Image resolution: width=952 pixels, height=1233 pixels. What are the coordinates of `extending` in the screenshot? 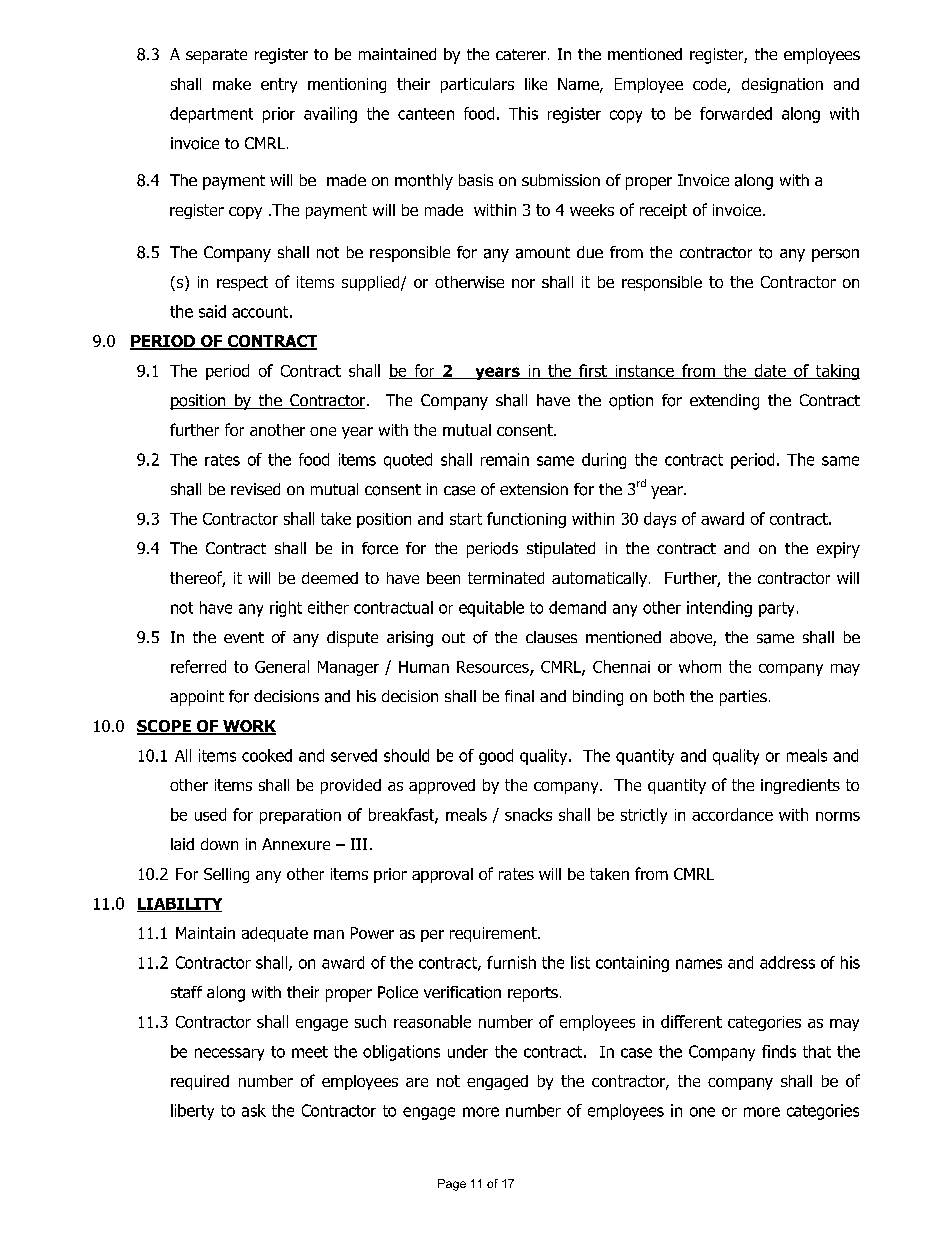 It's located at (724, 402).
